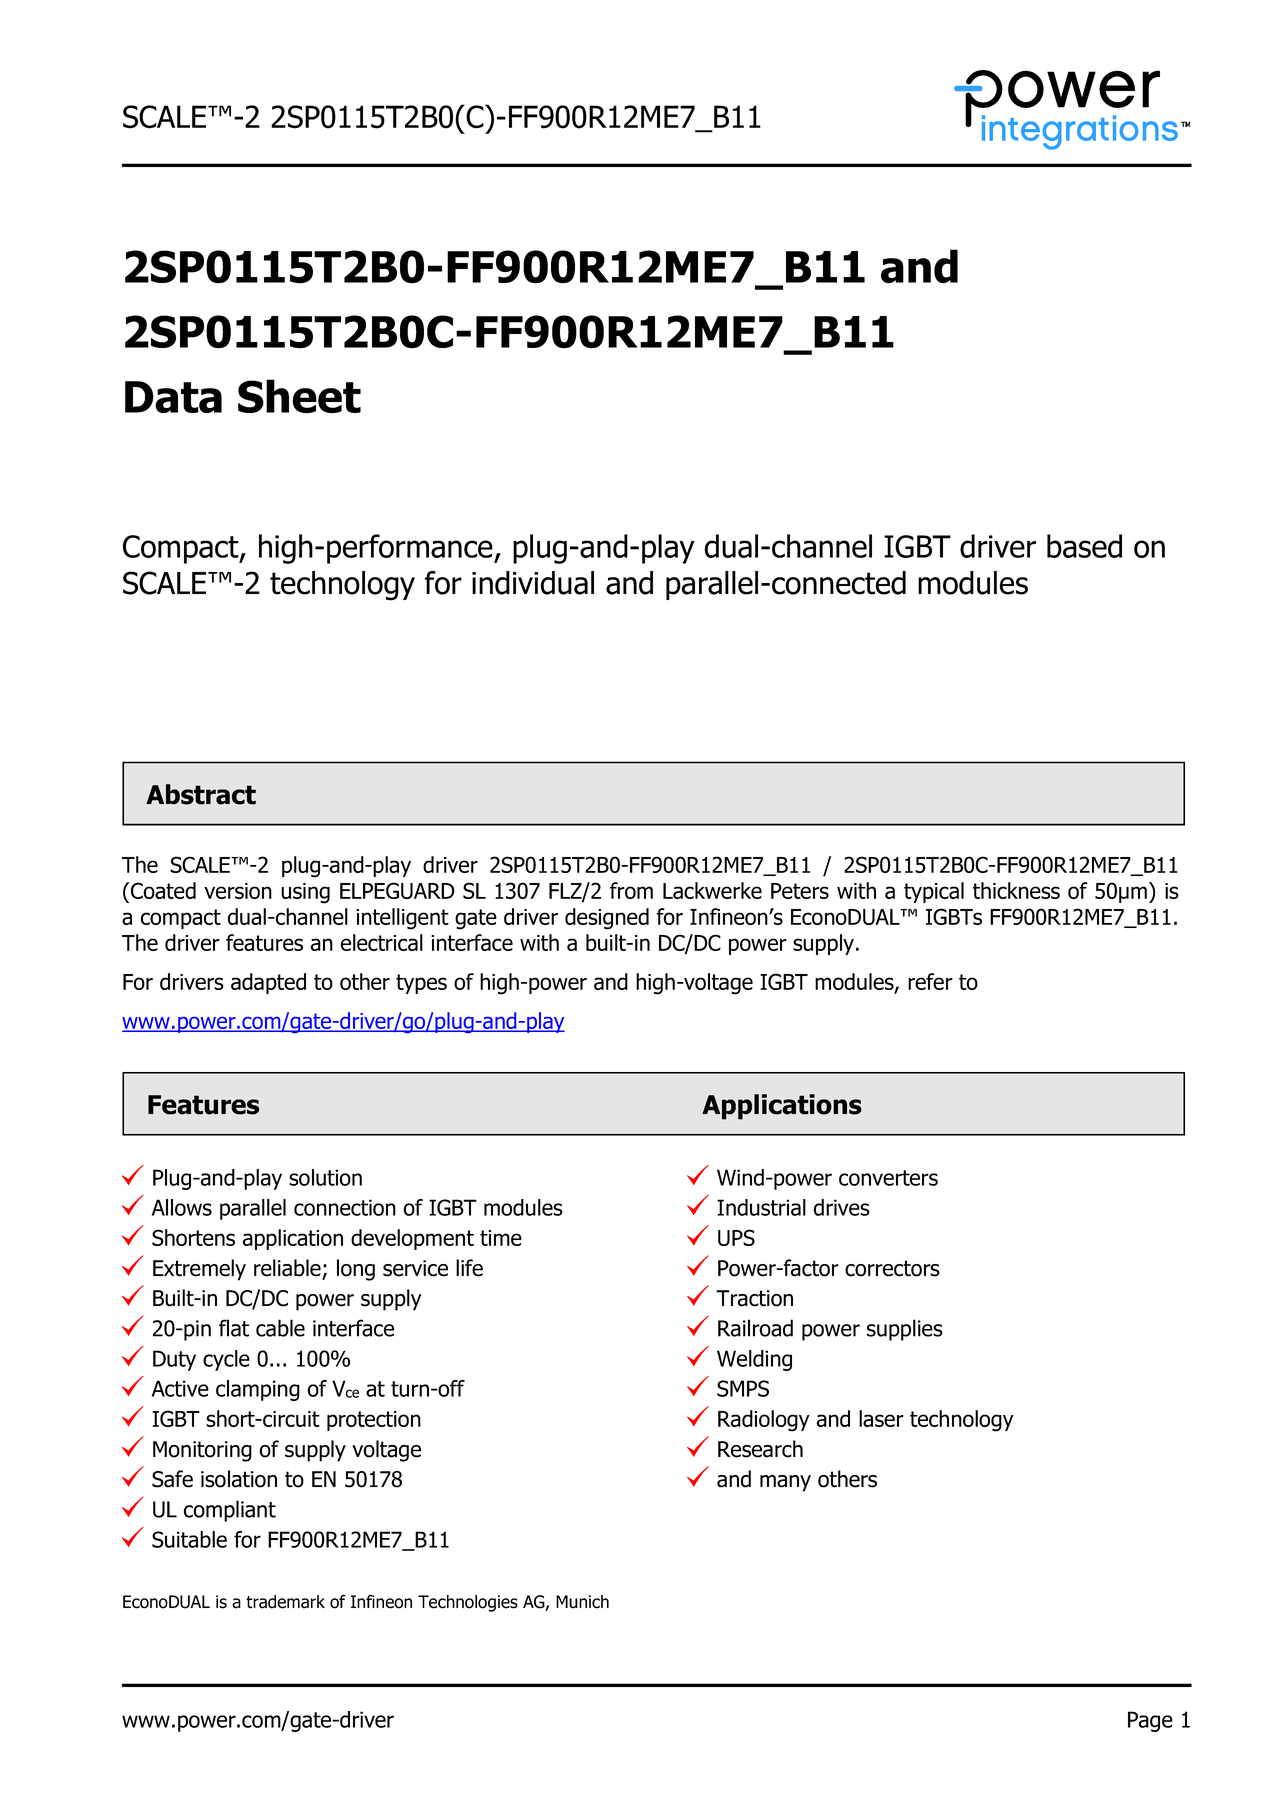  Describe the element at coordinates (201, 794) in the screenshot. I see `Abstract` at that location.
